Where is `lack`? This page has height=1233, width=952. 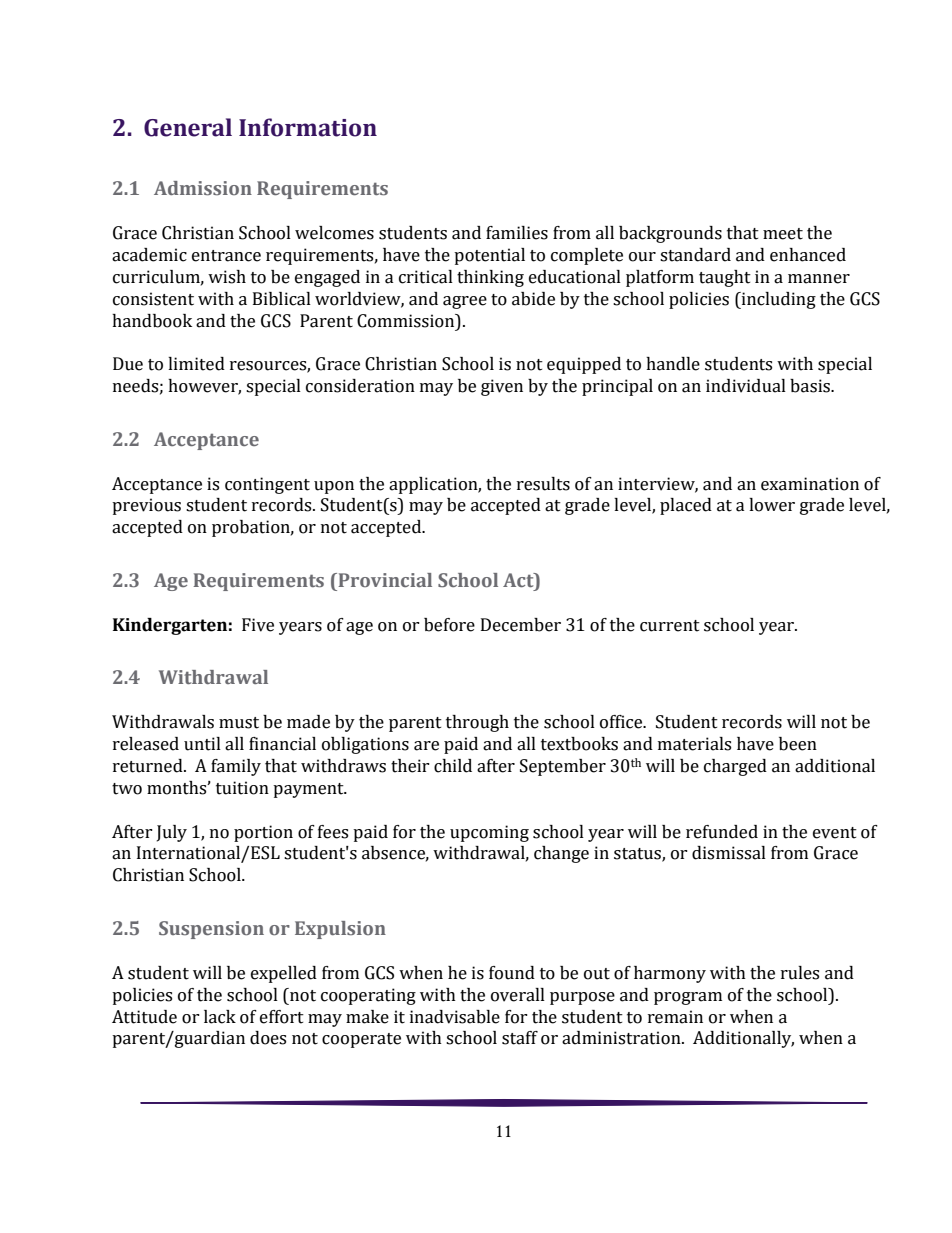 lack is located at coordinates (220, 1017).
